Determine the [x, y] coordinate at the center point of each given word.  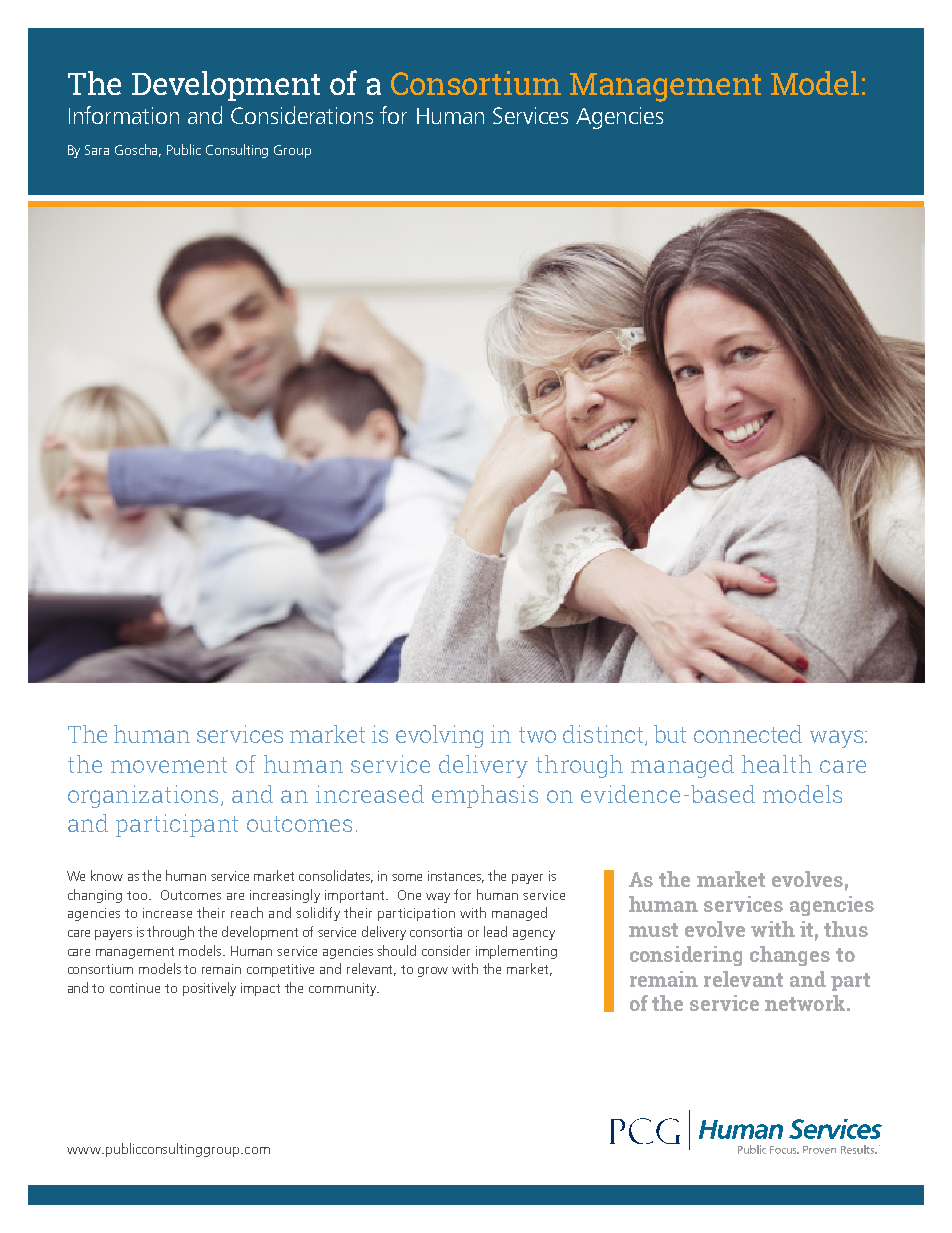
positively [209, 989]
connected [748, 734]
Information [124, 115]
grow [433, 972]
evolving [439, 736]
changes [790, 956]
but [670, 734]
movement [169, 765]
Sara [97, 150]
